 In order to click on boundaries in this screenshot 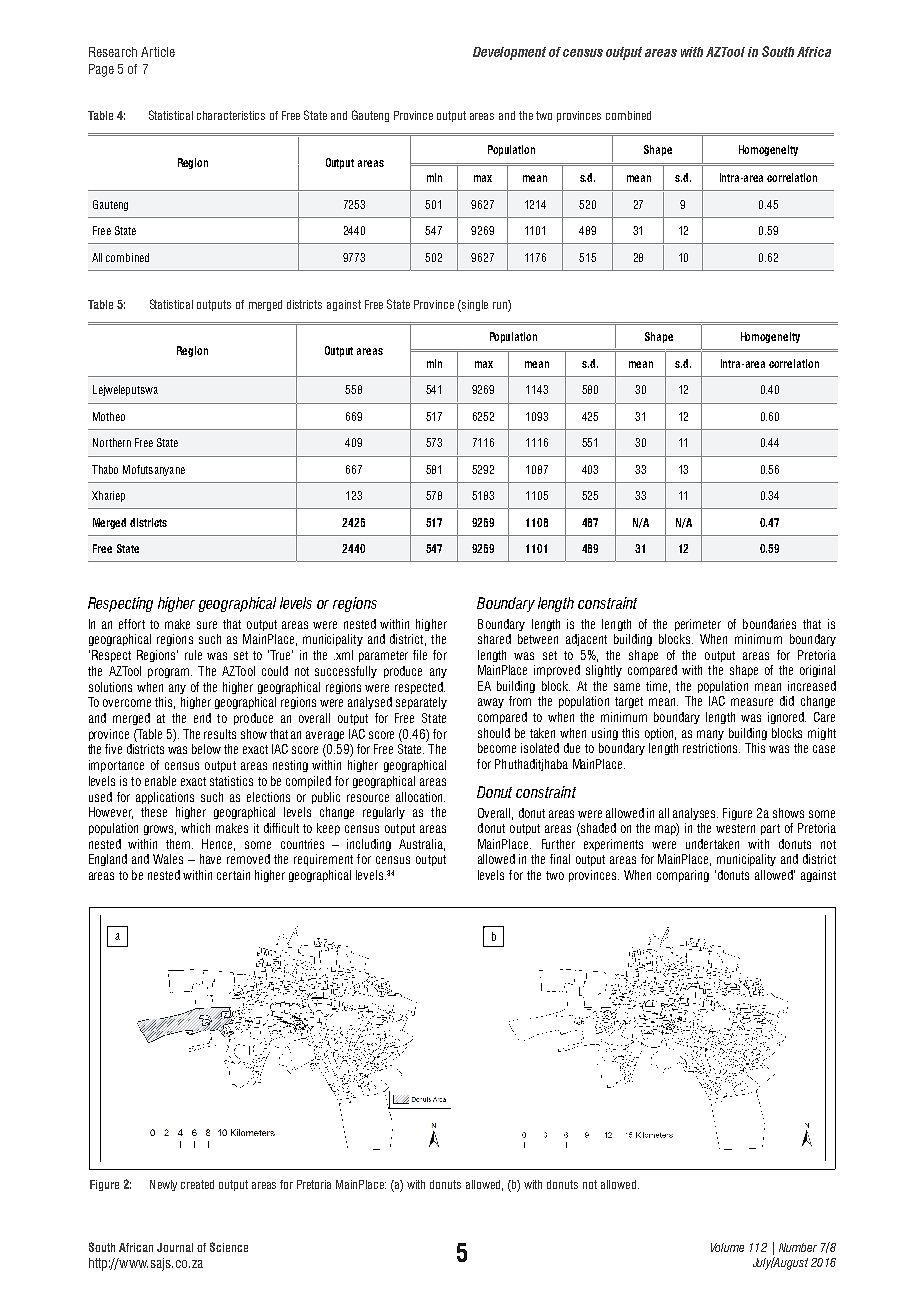, I will do `click(769, 624)`.
